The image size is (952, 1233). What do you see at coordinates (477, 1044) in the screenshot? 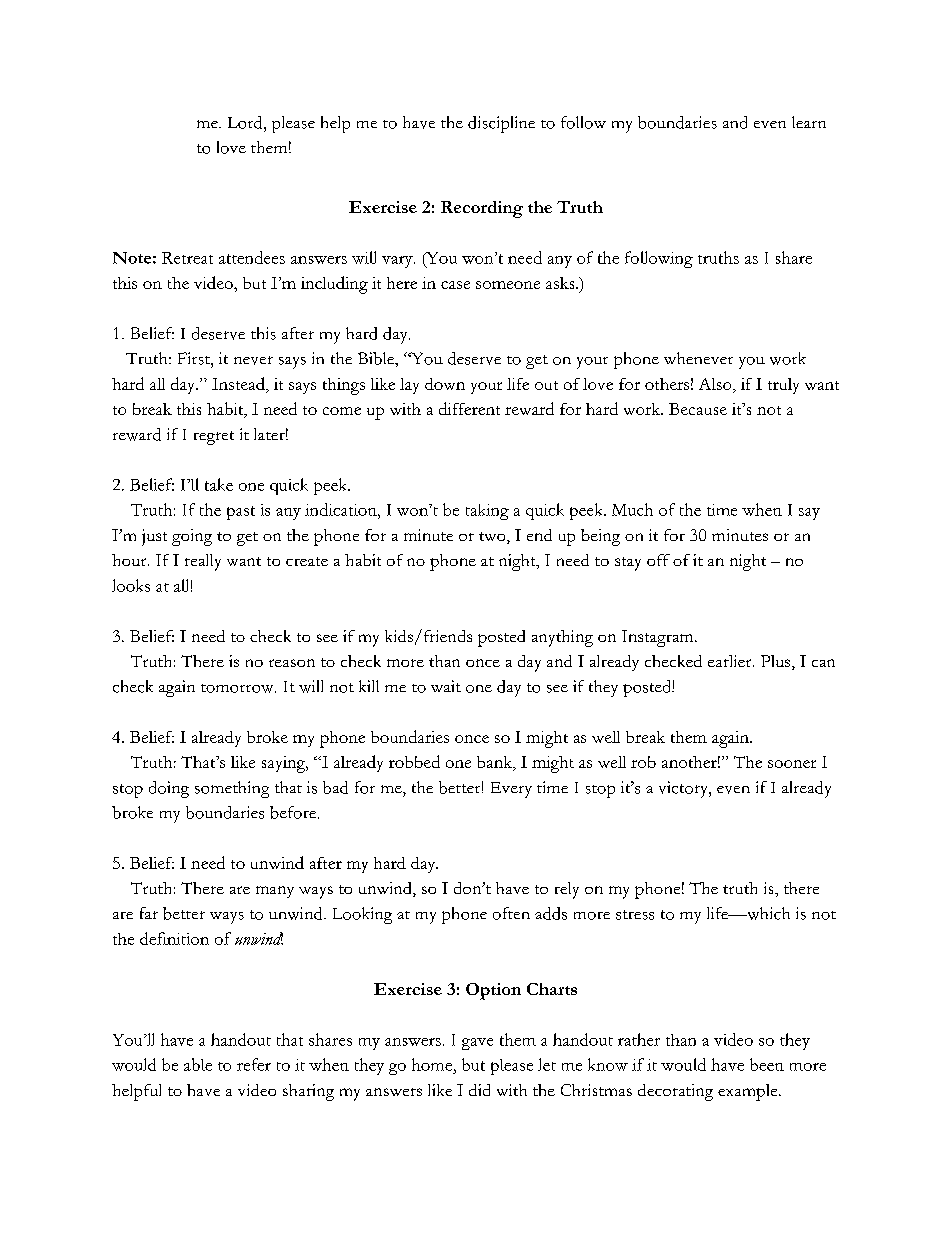
I see `gave` at bounding box center [477, 1044].
